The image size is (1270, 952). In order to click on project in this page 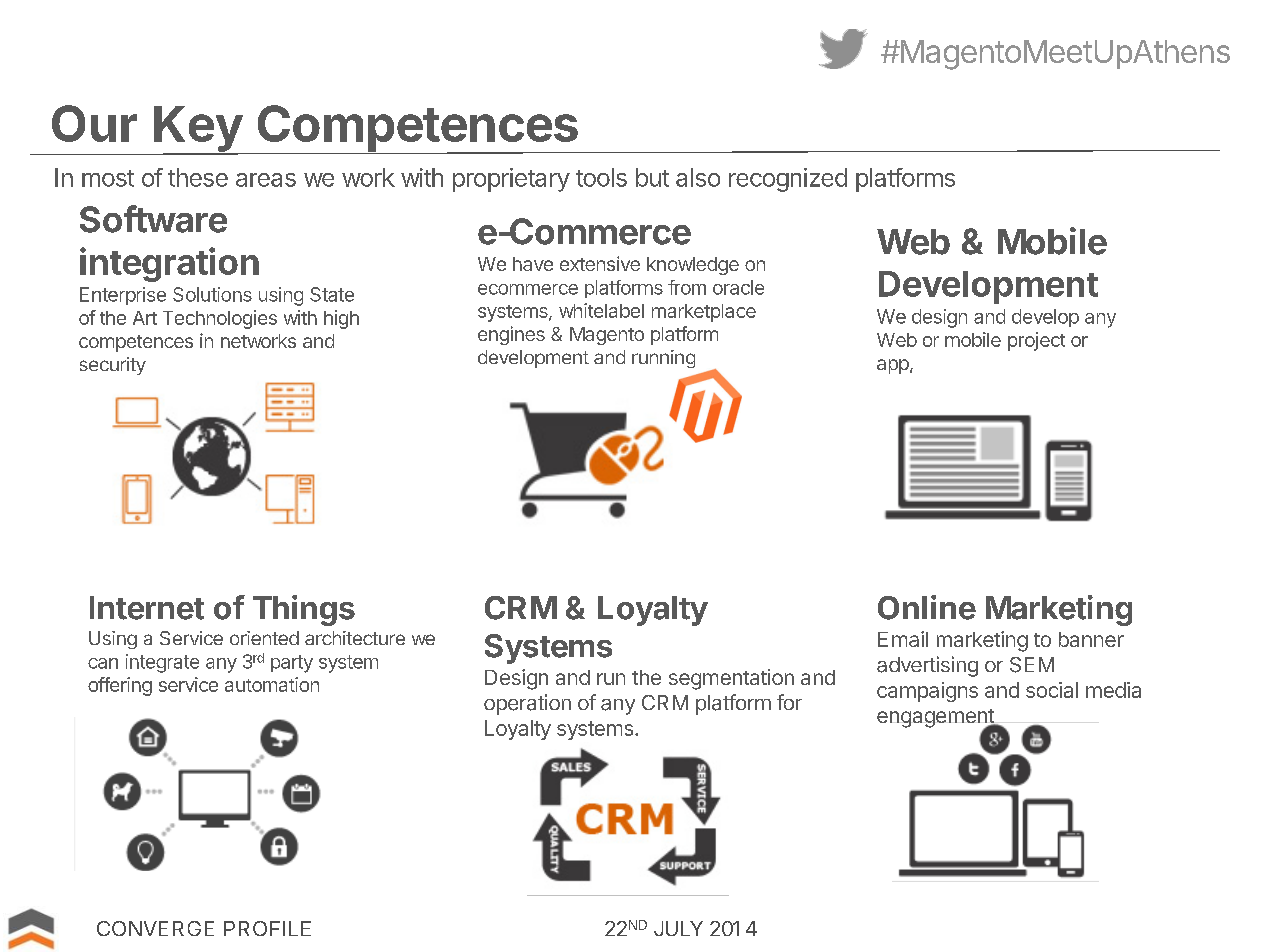, I will do `click(1036, 341)`.
